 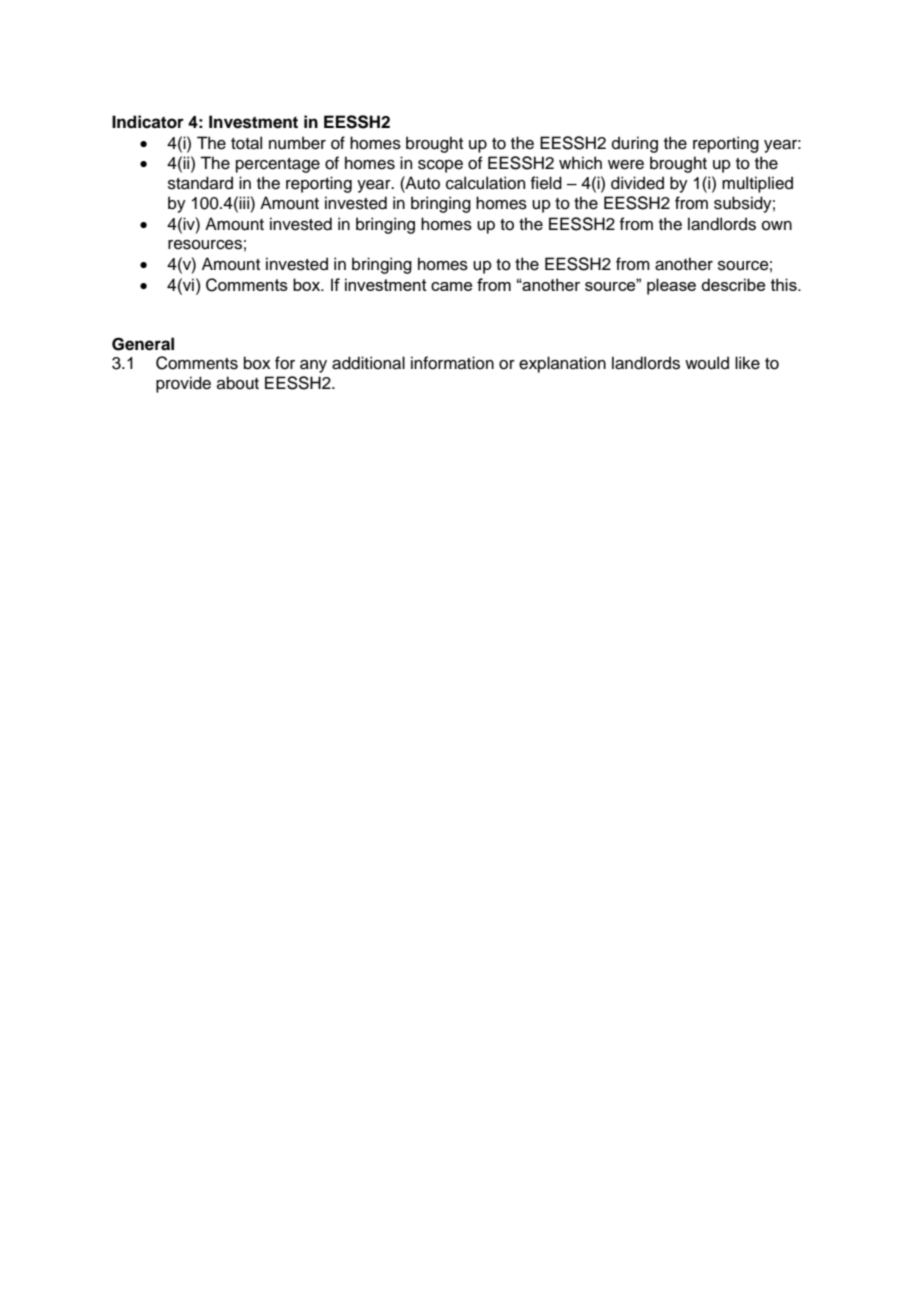 What do you see at coordinates (635, 144) in the screenshot?
I see `during` at bounding box center [635, 144].
